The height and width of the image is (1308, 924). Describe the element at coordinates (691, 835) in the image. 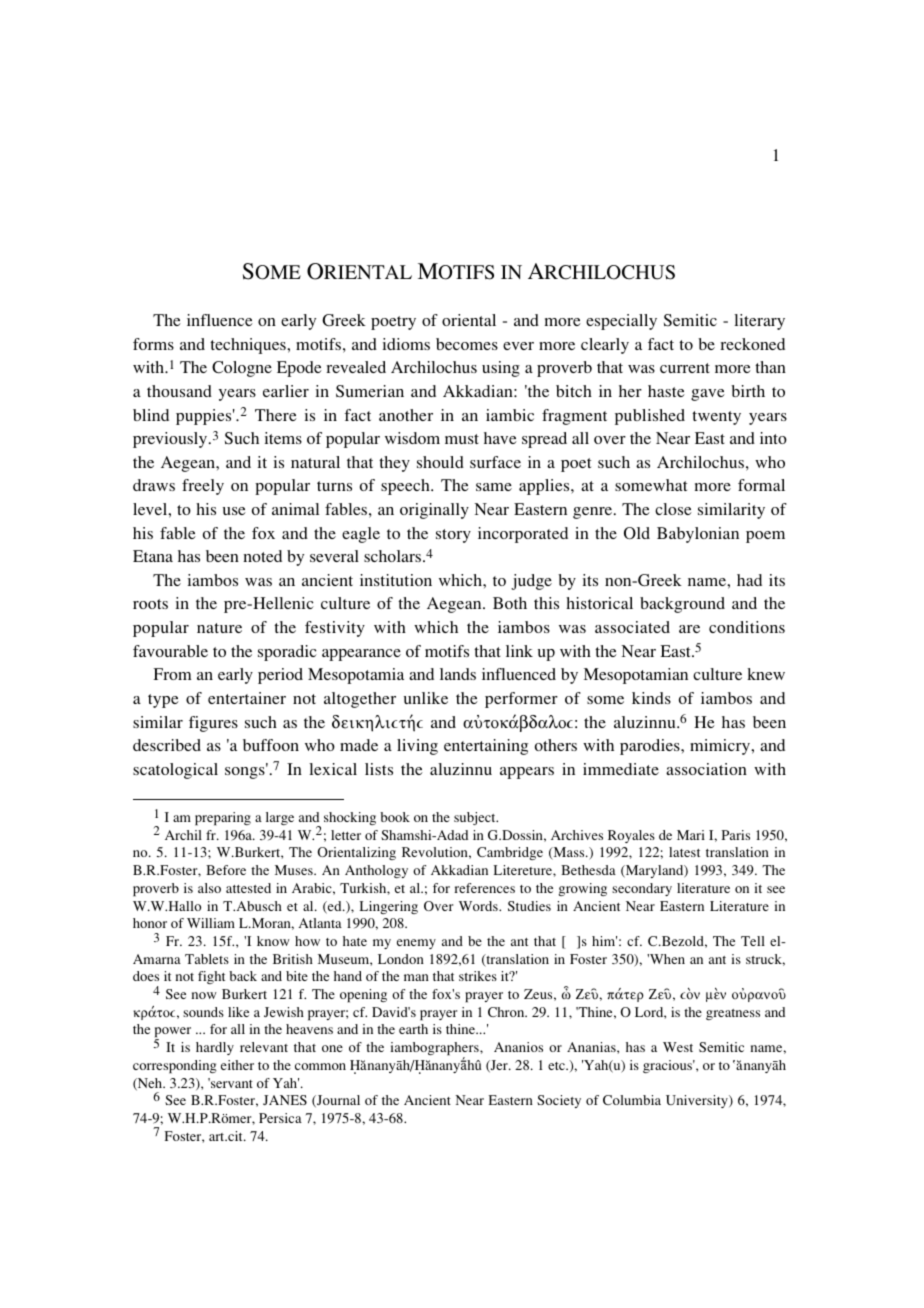

I see `Mari` at that location.
